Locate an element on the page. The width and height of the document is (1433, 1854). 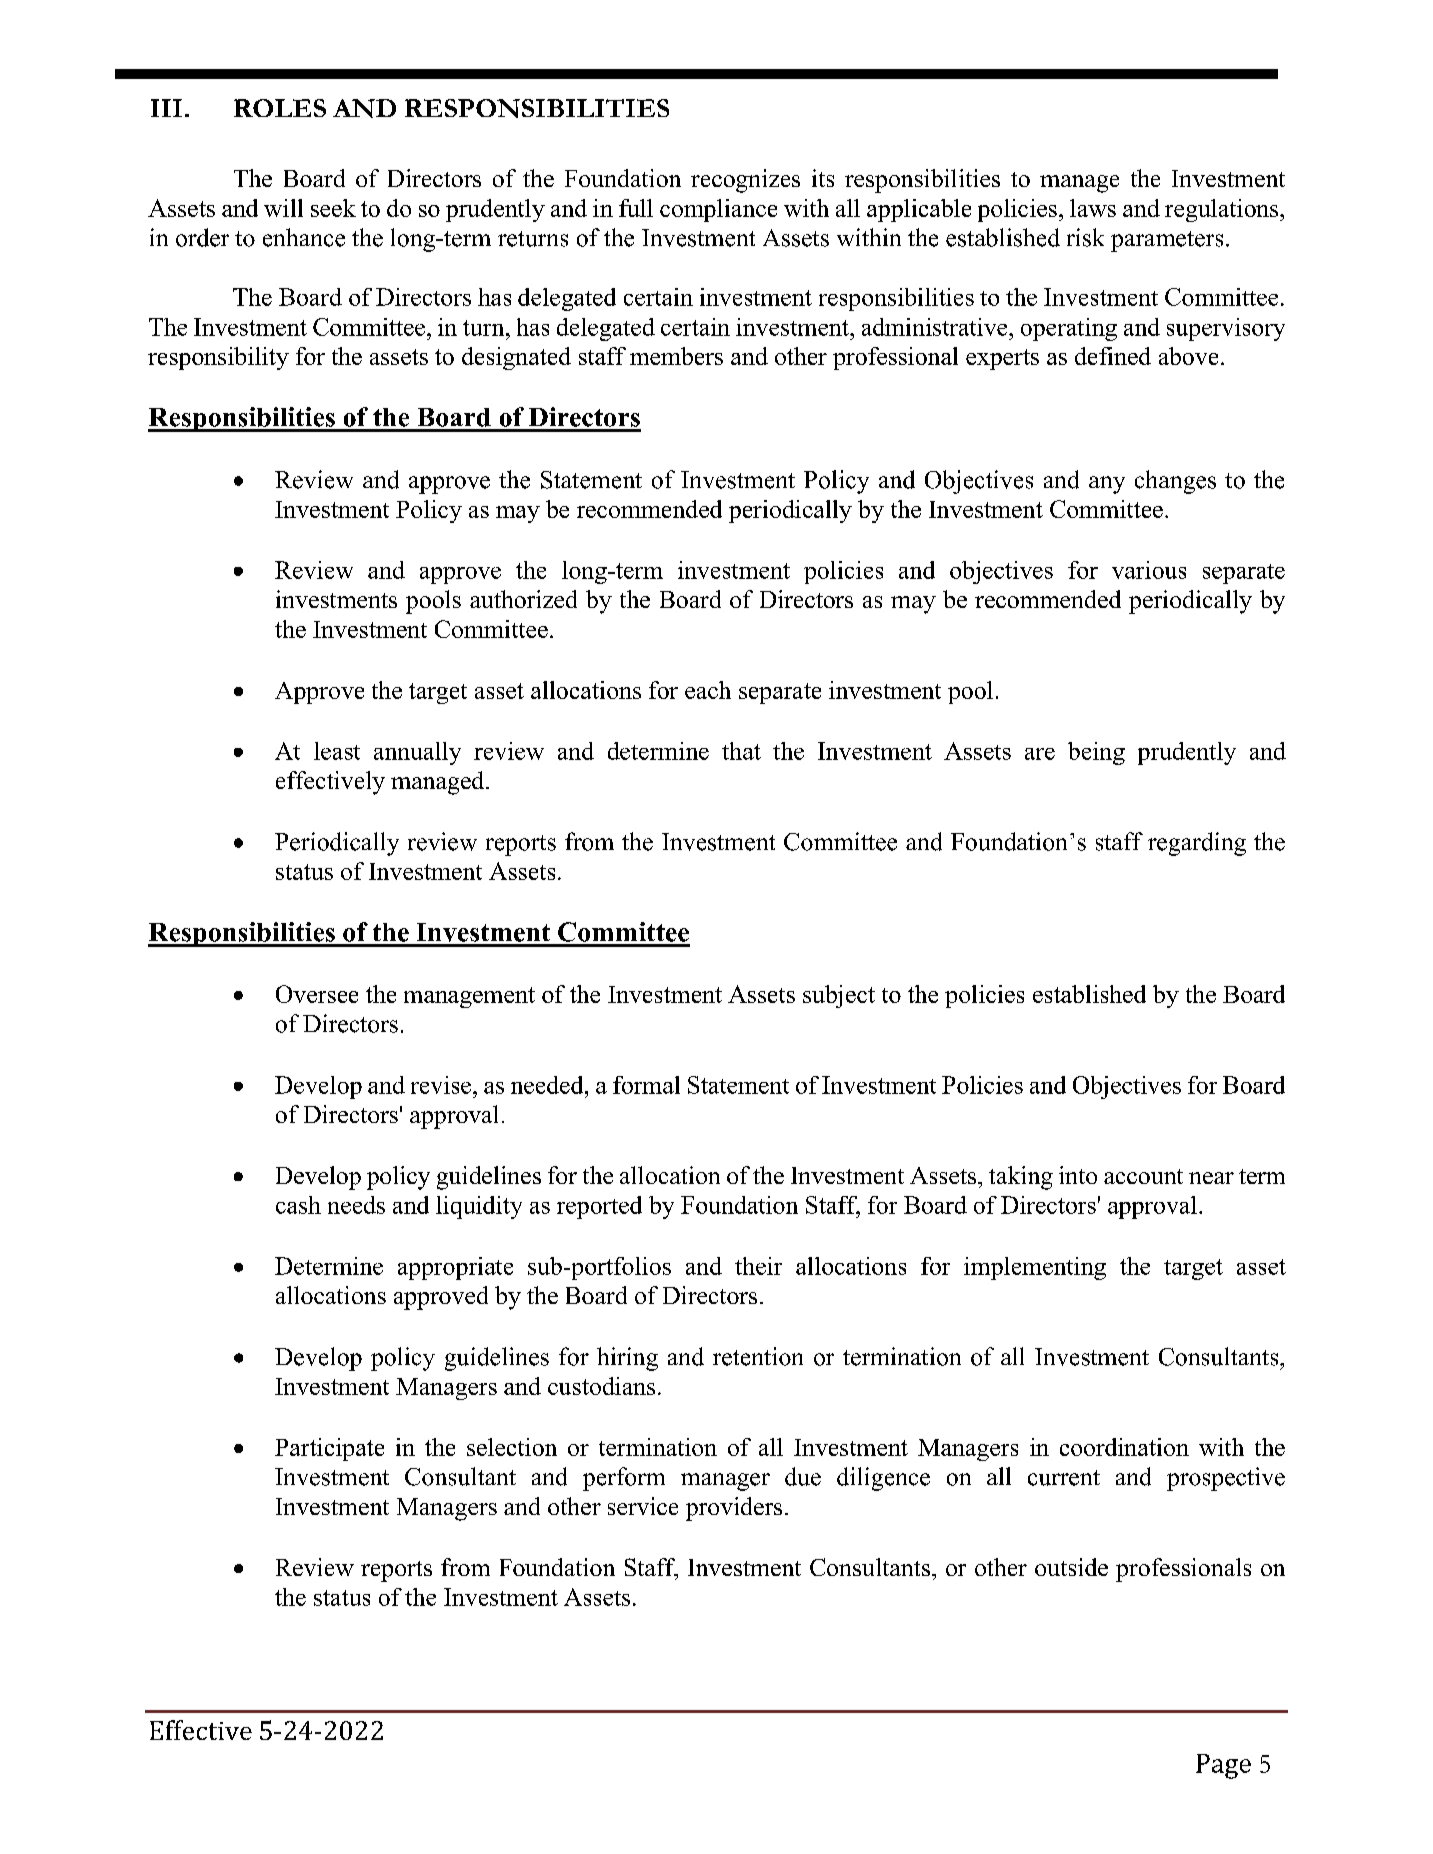
ROLES is located at coordinates (280, 108).
